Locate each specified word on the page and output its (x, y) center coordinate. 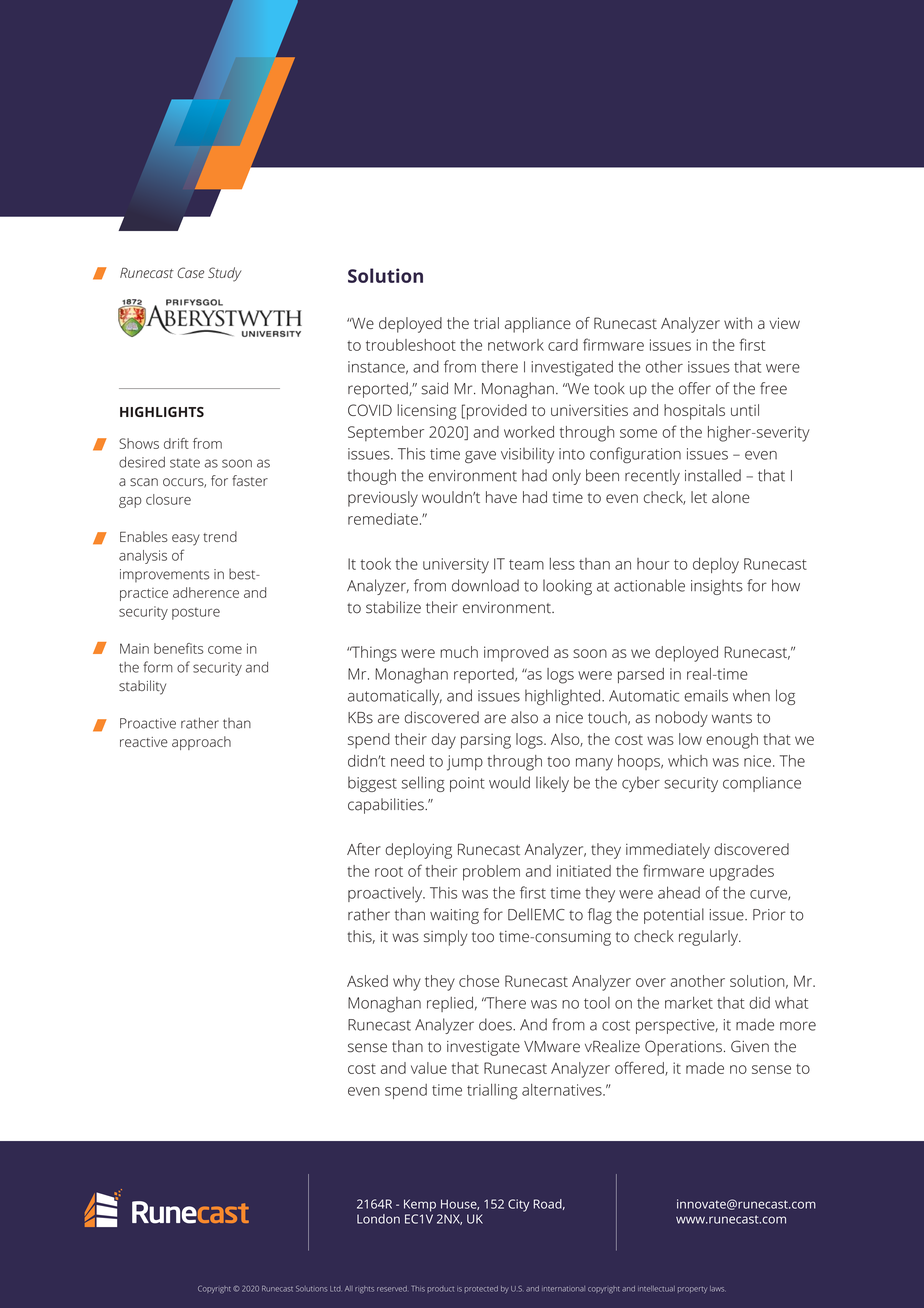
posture (196, 614)
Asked (367, 981)
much (459, 652)
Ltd (335, 1289)
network (516, 345)
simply (446, 938)
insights (717, 587)
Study (225, 274)
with (738, 323)
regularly (709, 938)
